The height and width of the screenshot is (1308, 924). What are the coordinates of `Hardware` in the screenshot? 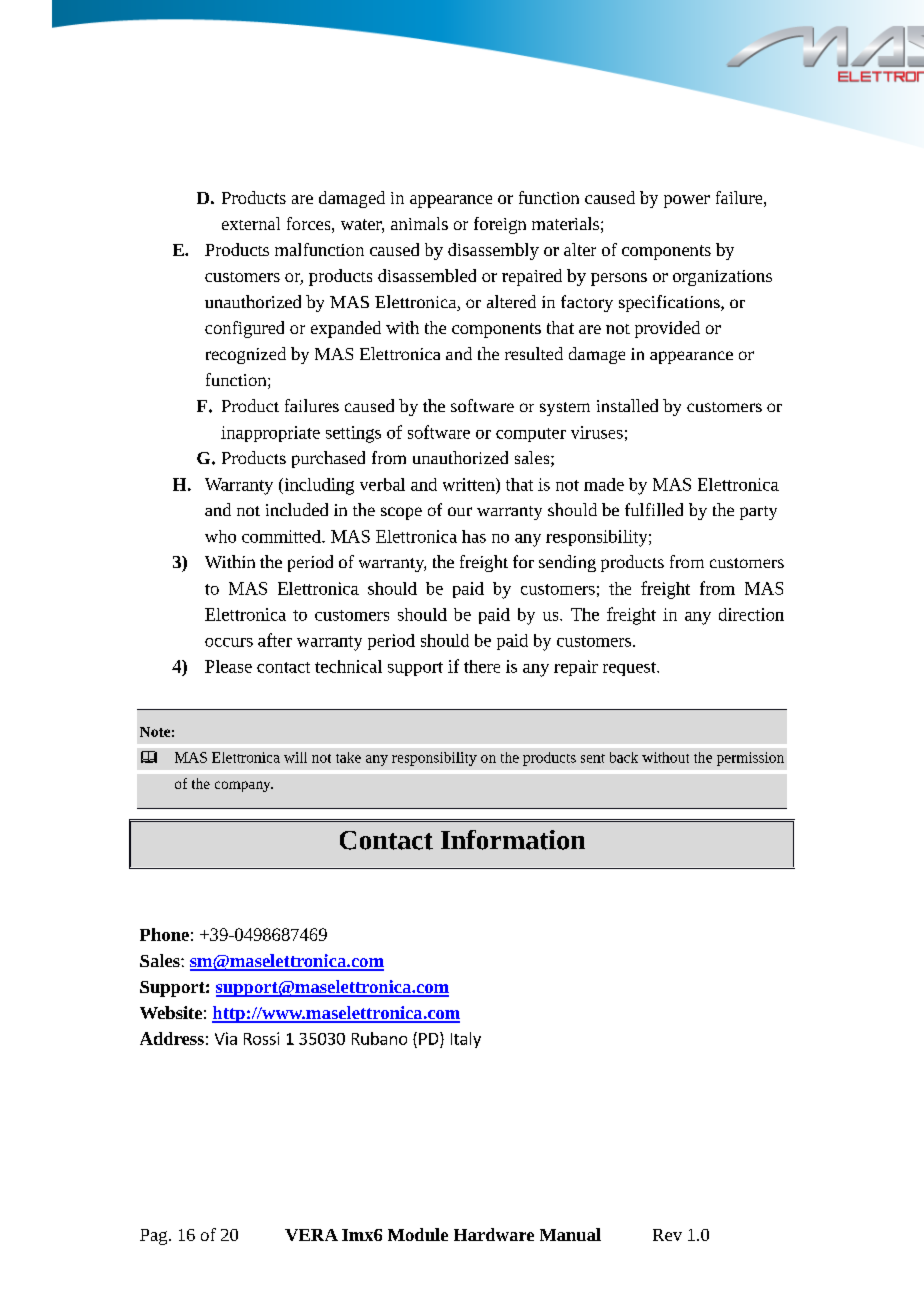 It's located at (494, 1234).
